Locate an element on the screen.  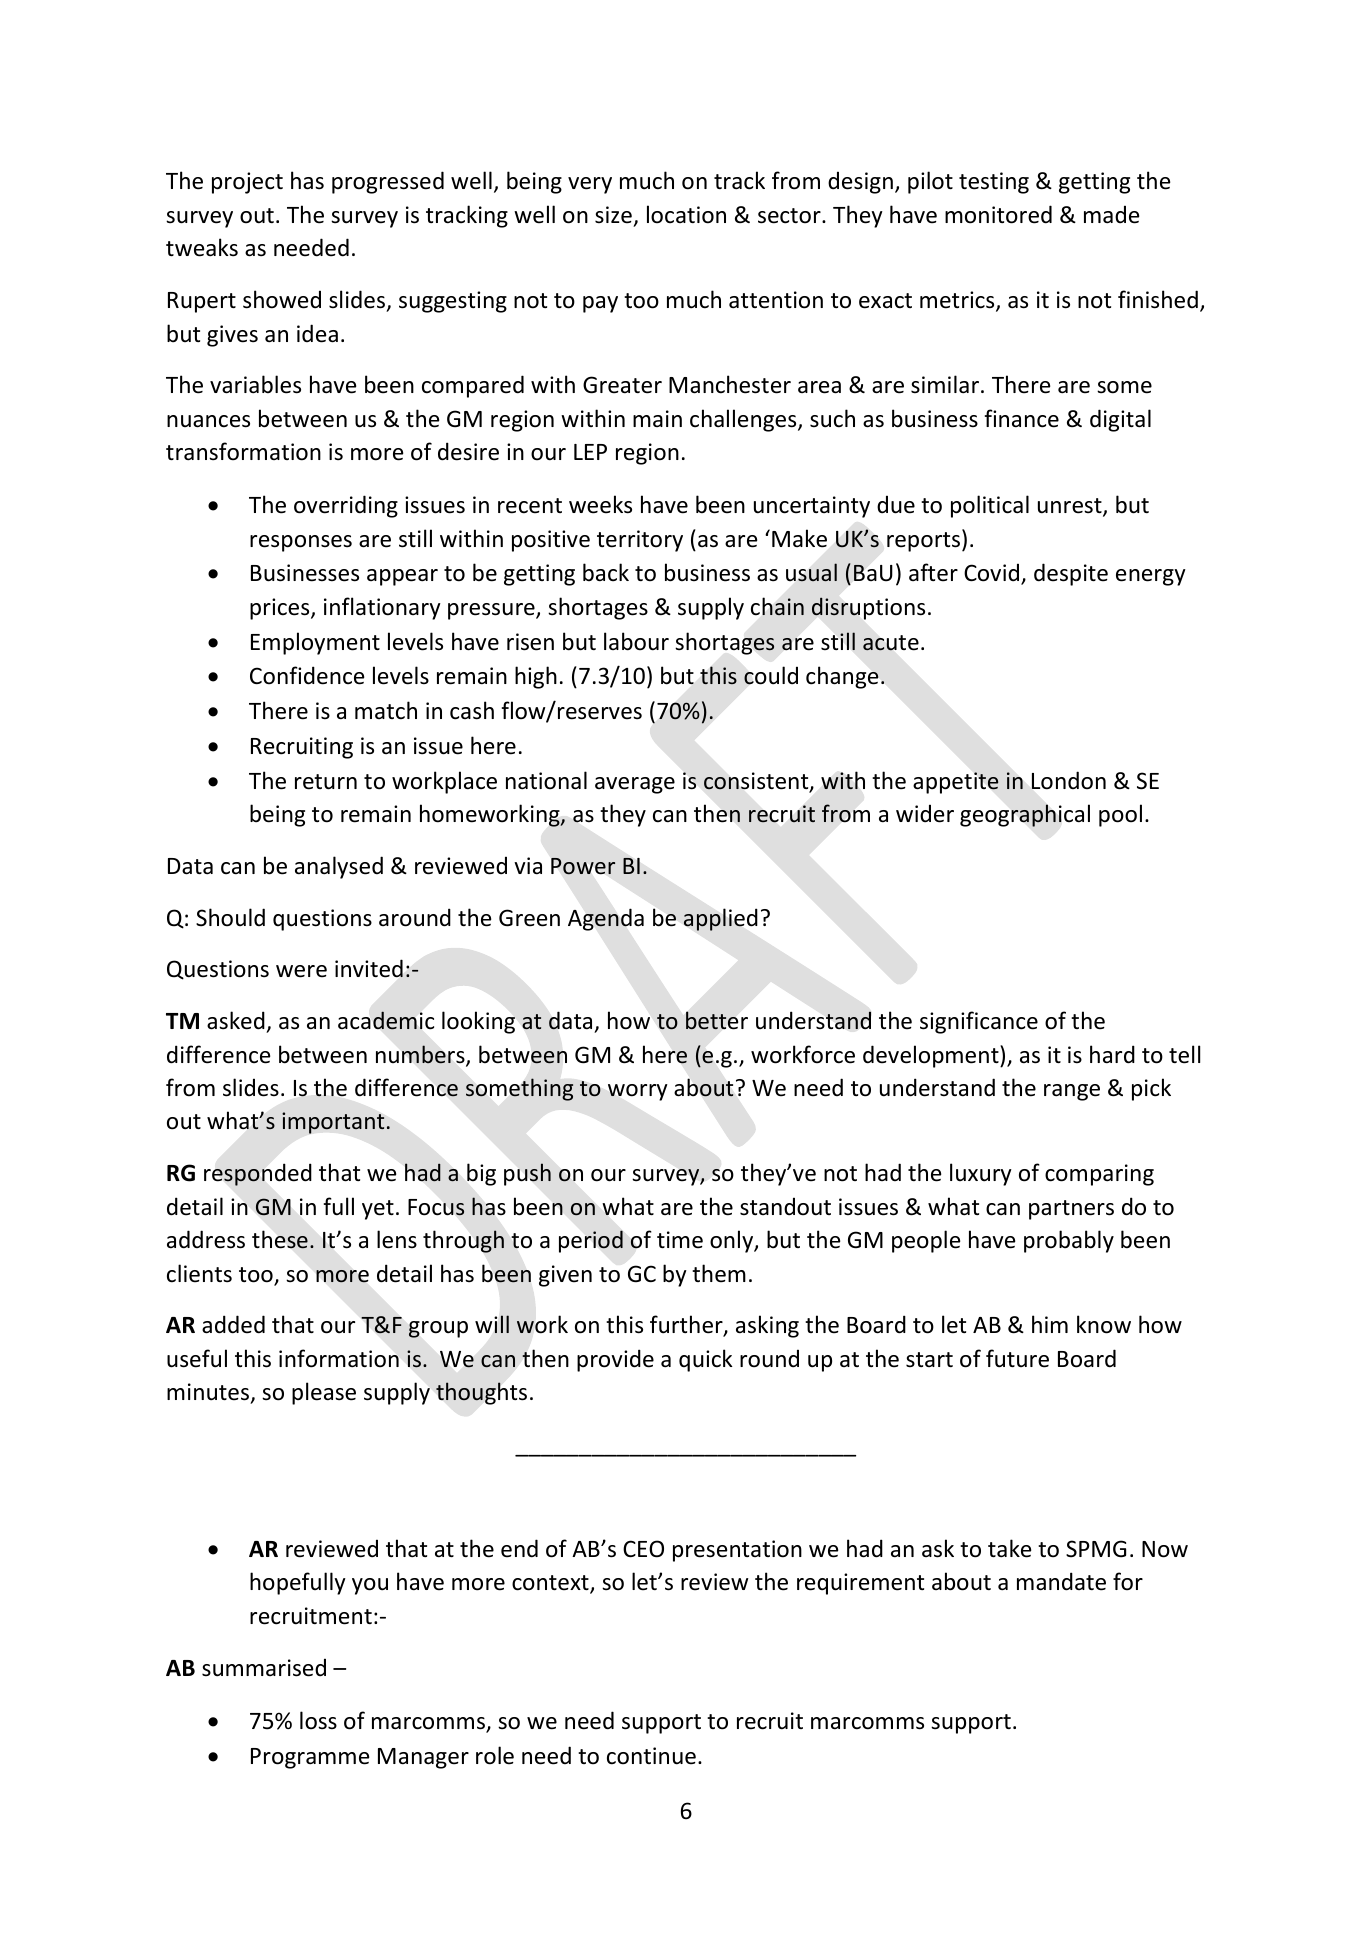
future is located at coordinates (1017, 1358).
